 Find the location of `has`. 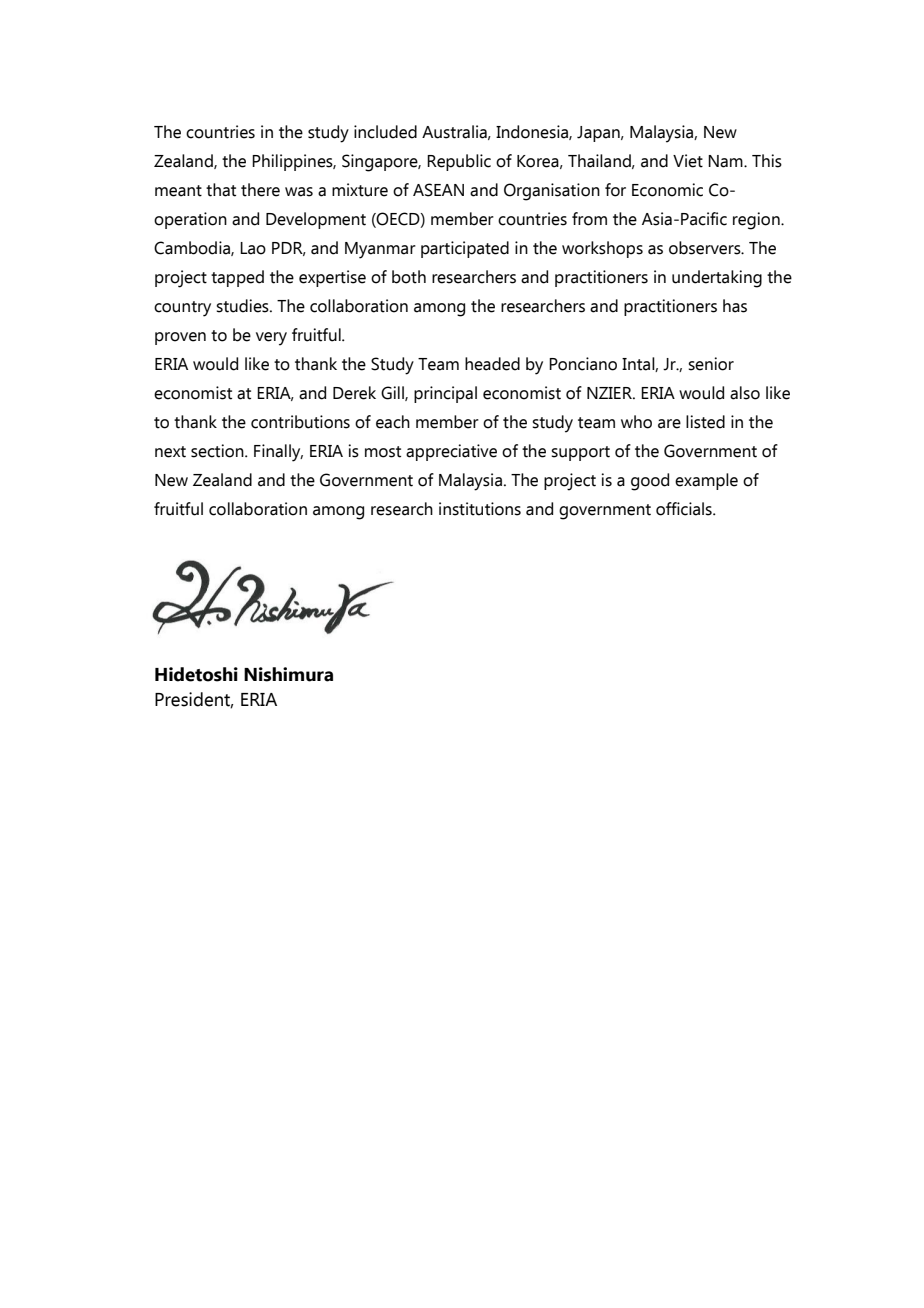

has is located at coordinates (735, 306).
